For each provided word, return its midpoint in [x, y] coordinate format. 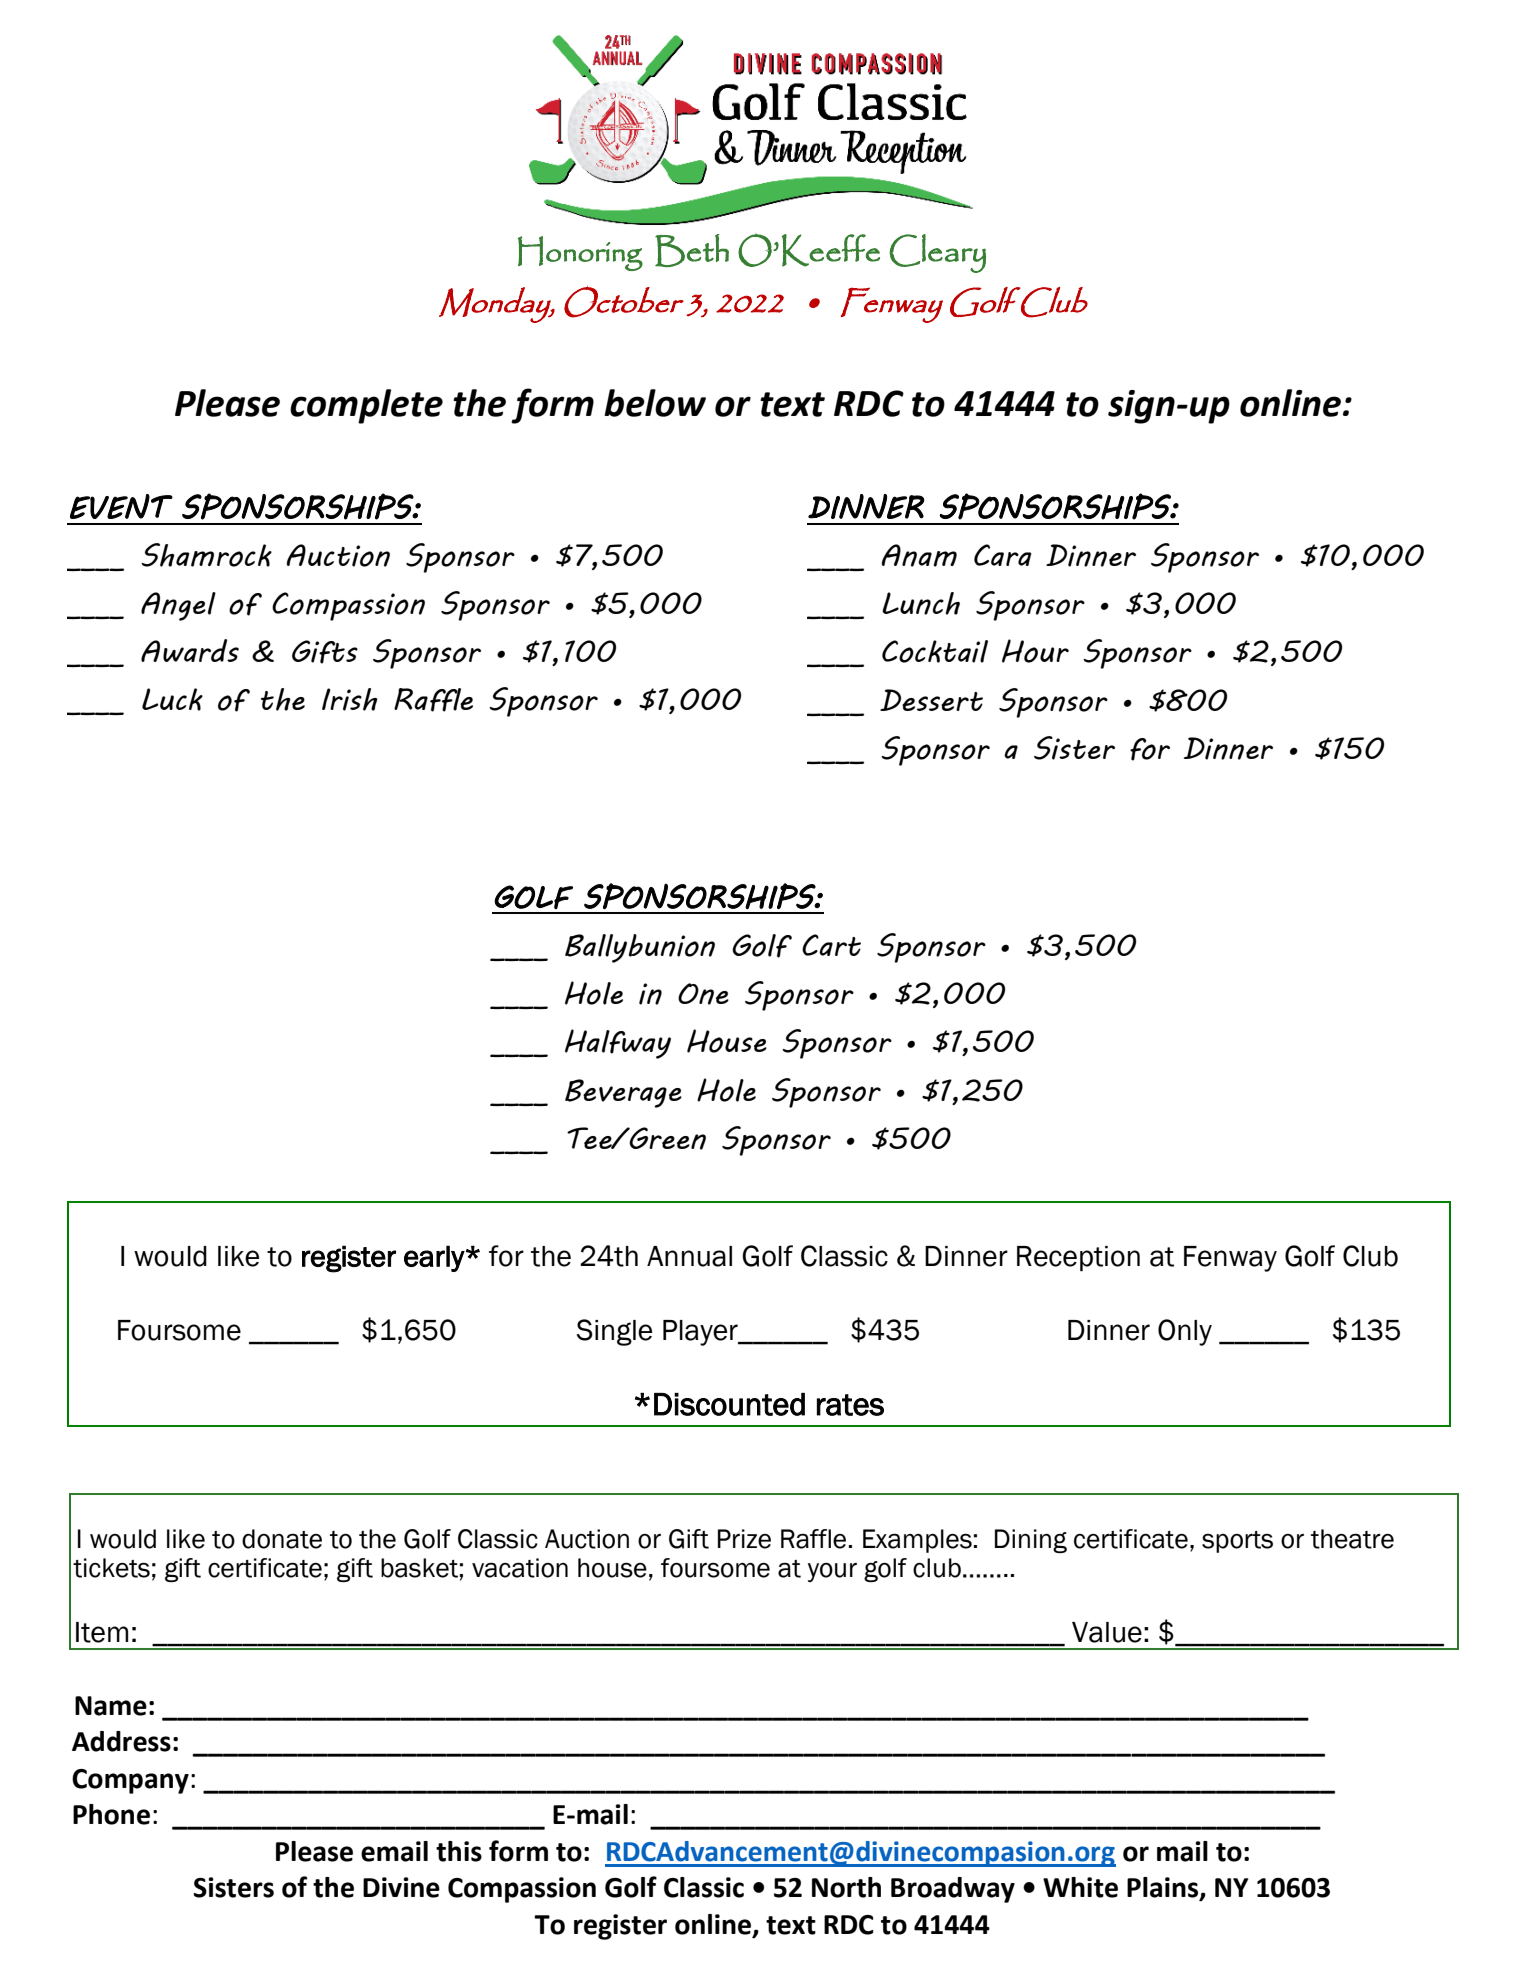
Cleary [938, 253]
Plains [1164, 1888]
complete [366, 406]
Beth [692, 250]
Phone [111, 1814]
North [846, 1887]
